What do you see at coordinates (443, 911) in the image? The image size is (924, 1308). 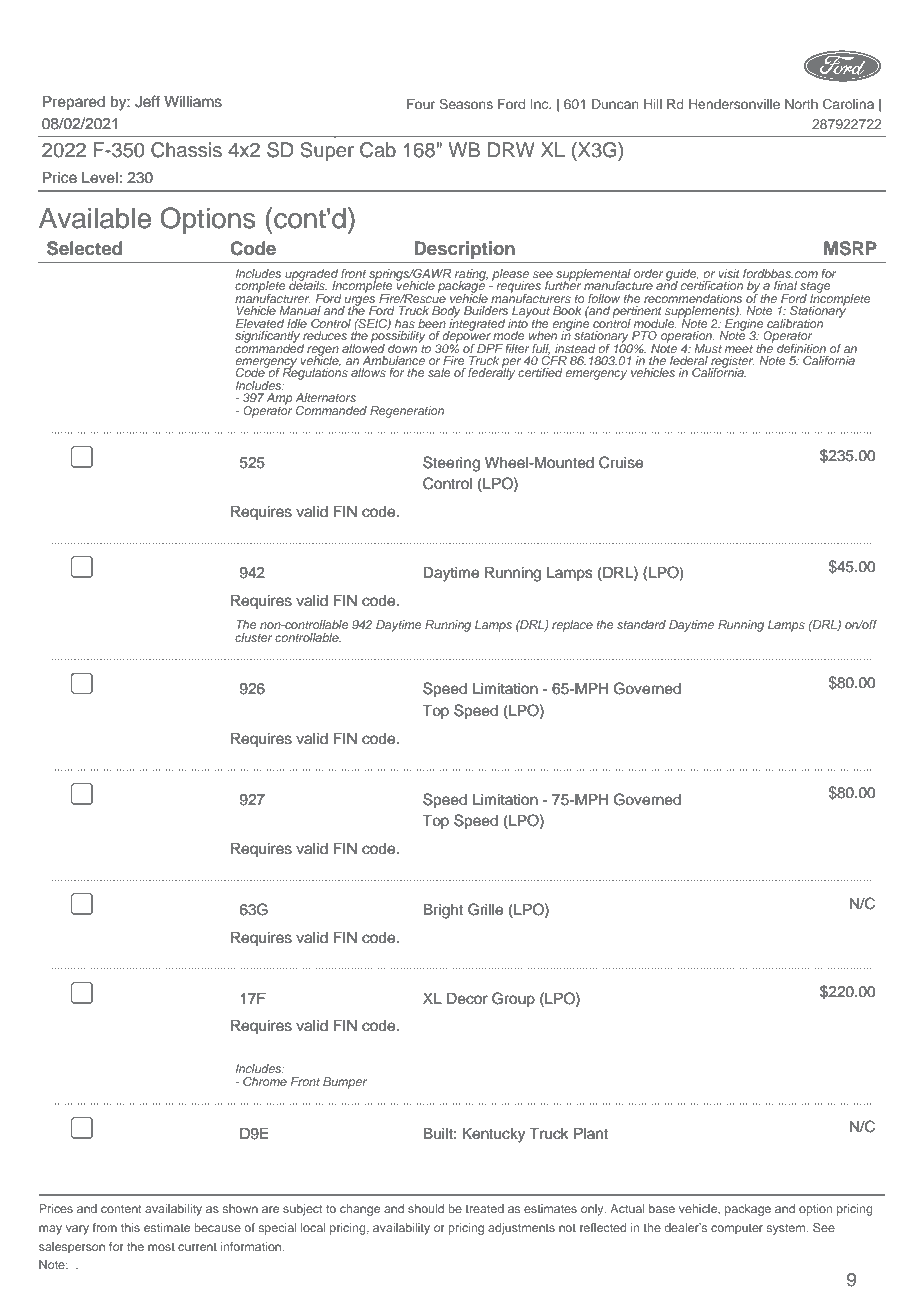 I see `Bright` at bounding box center [443, 911].
